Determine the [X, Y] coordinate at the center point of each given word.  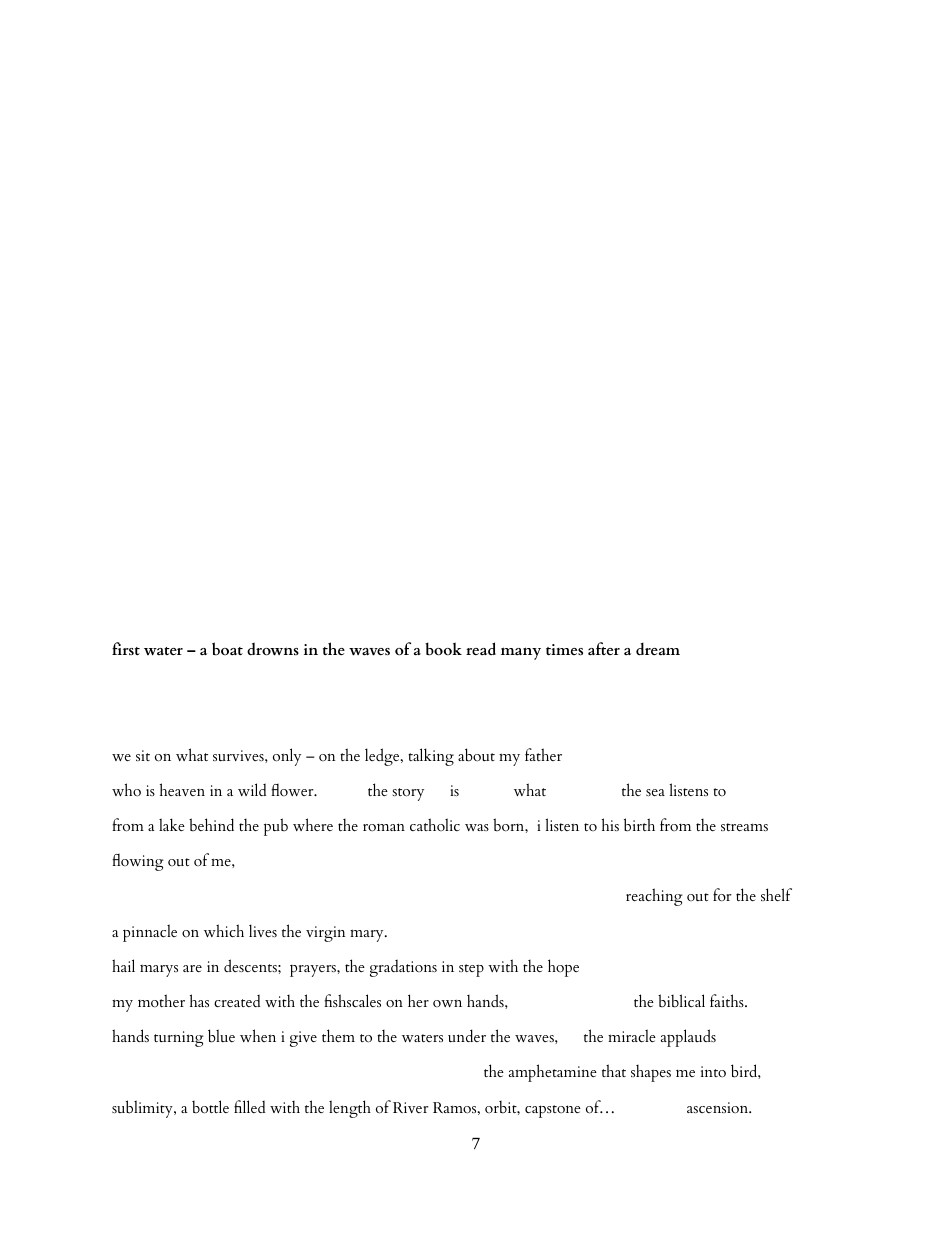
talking [431, 757]
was [477, 827]
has [199, 1000]
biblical [681, 1001]
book [443, 649]
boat [227, 649]
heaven [182, 789]
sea [655, 792]
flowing [138, 862]
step [471, 970]
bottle [210, 1107]
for [722, 895]
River [411, 1107]
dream [658, 649]
